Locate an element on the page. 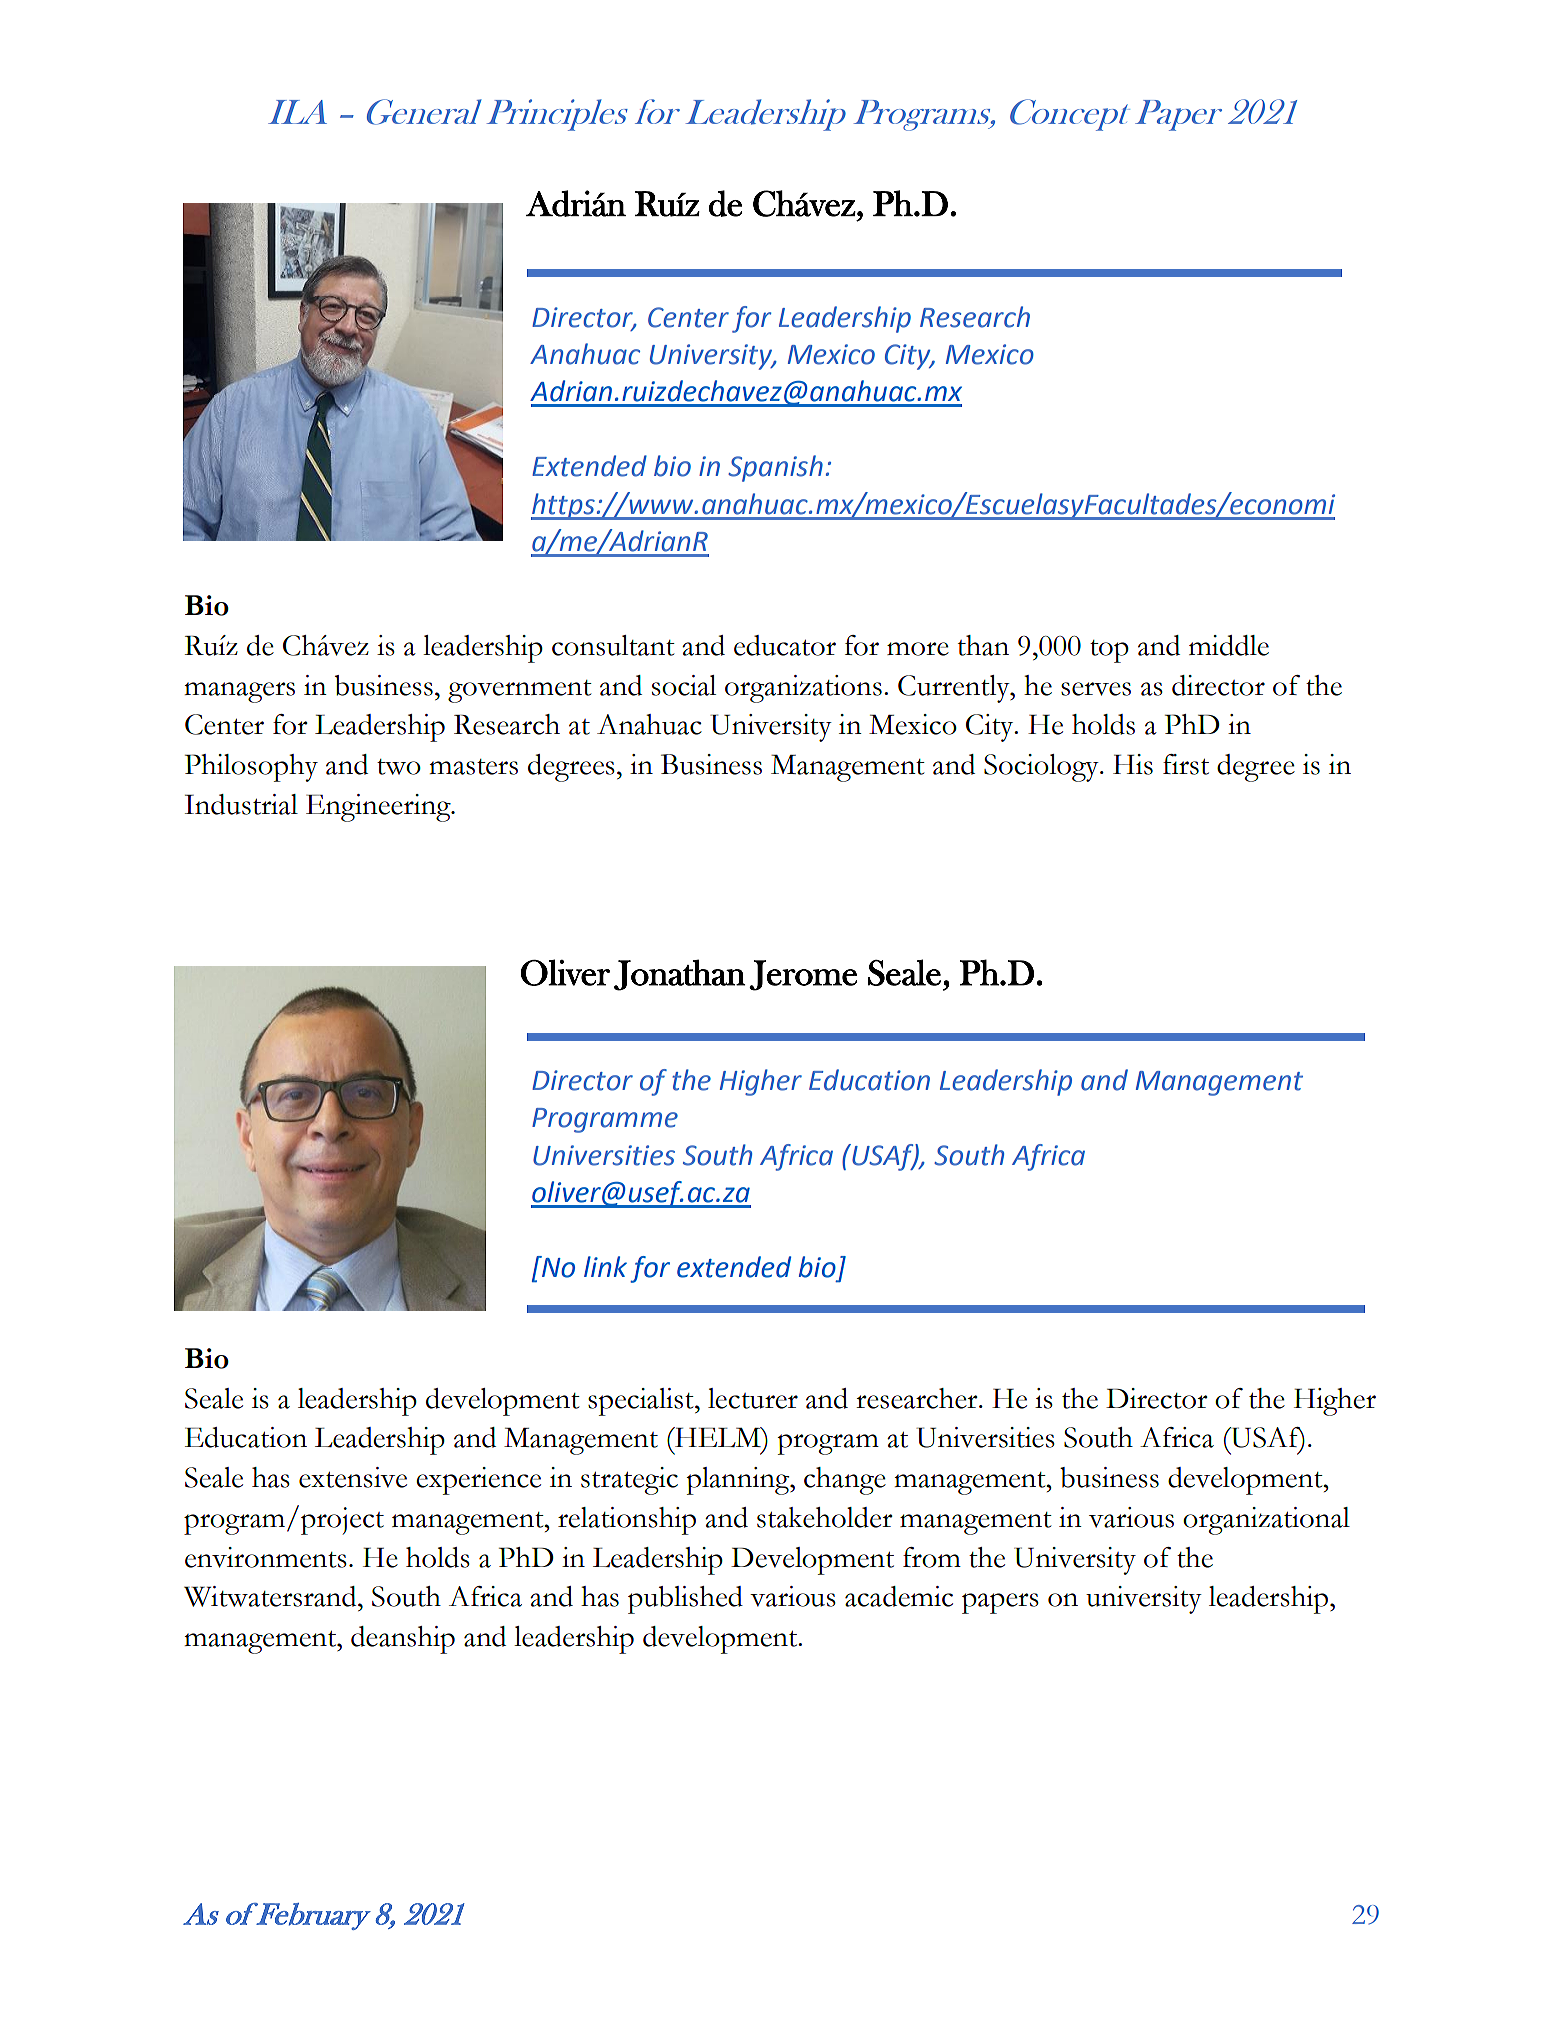  published is located at coordinates (685, 1600).
